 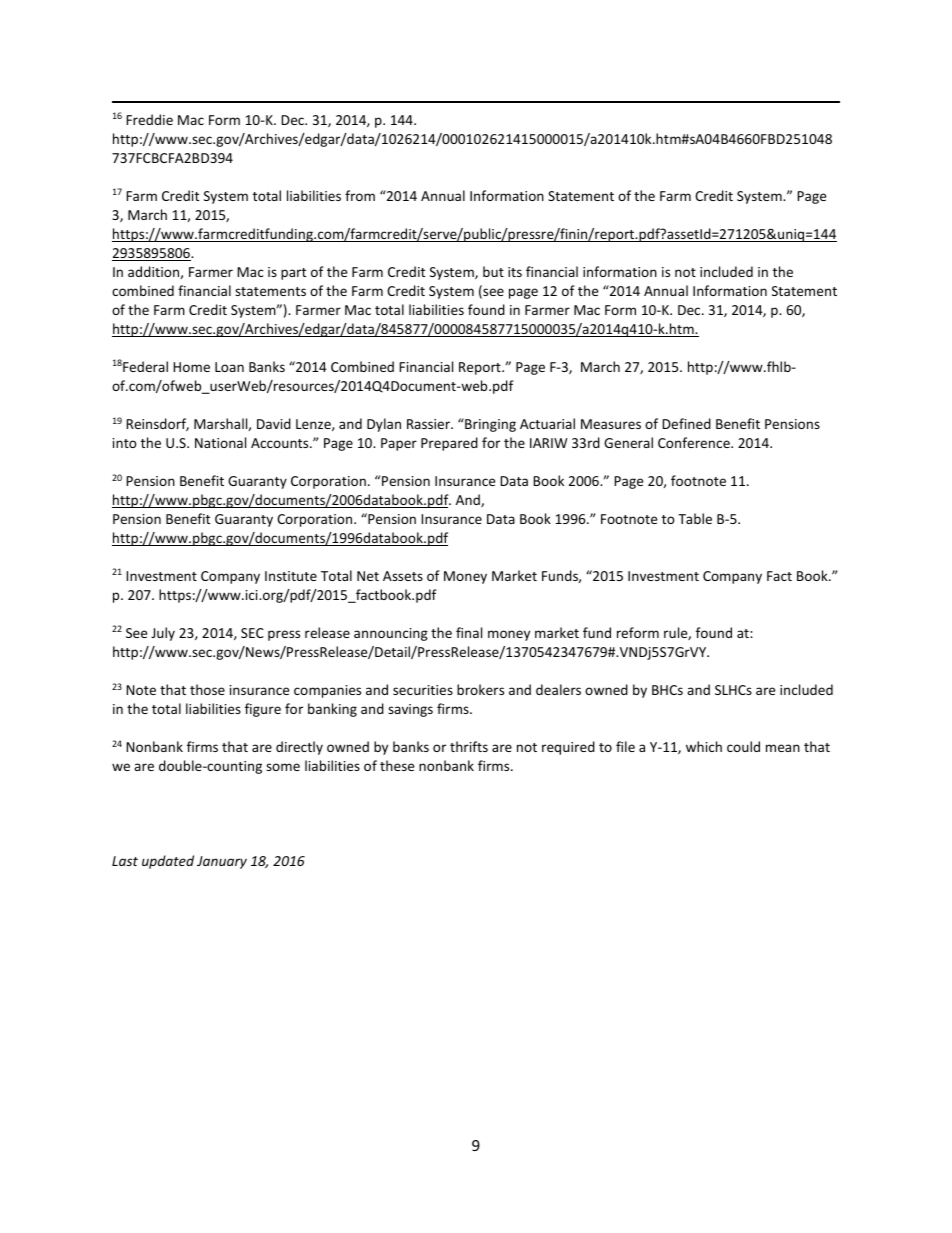 I want to click on from, so click(x=360, y=195).
